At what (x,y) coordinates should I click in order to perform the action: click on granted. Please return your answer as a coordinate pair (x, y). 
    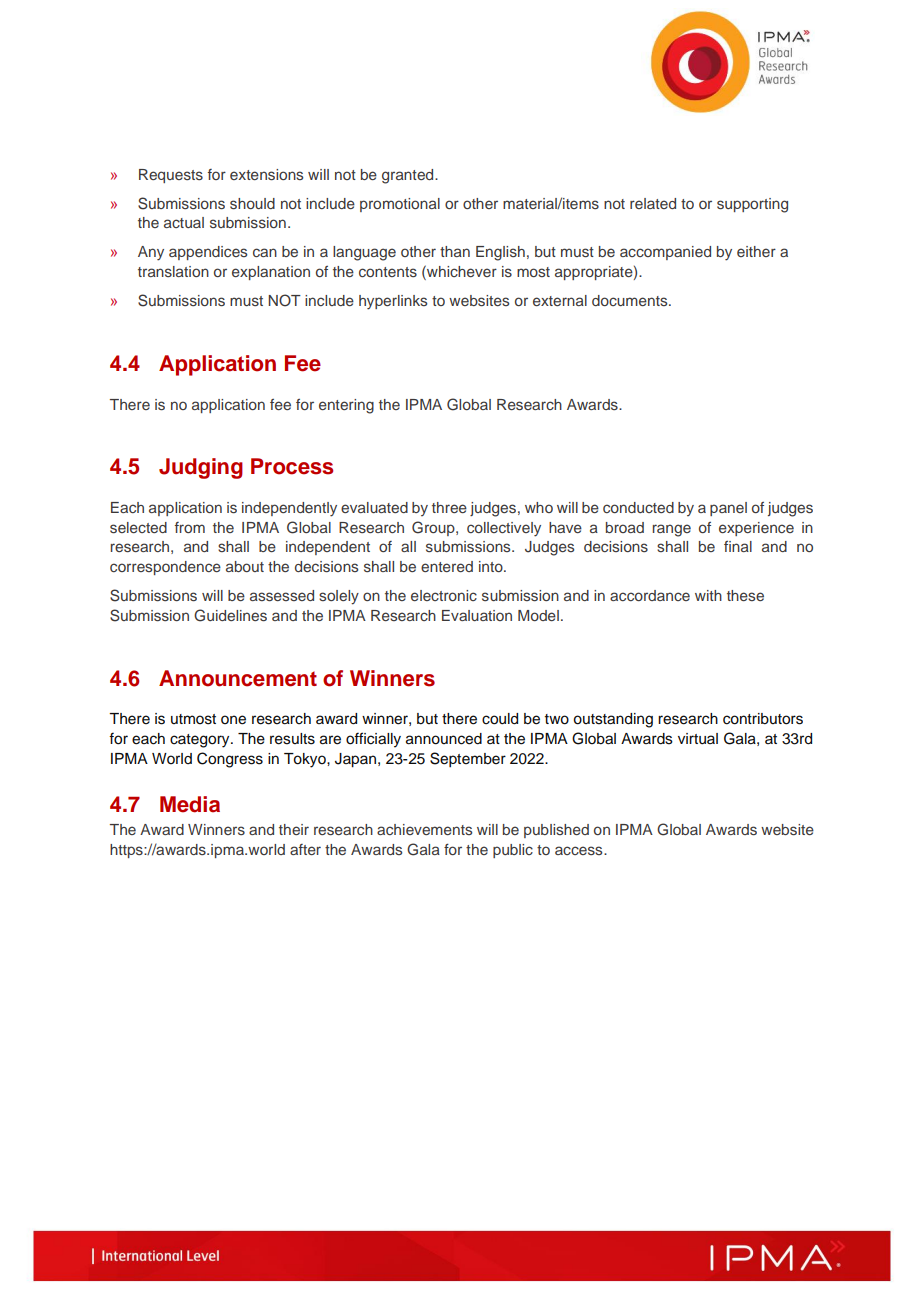
    Looking at the image, I should click on (409, 176).
